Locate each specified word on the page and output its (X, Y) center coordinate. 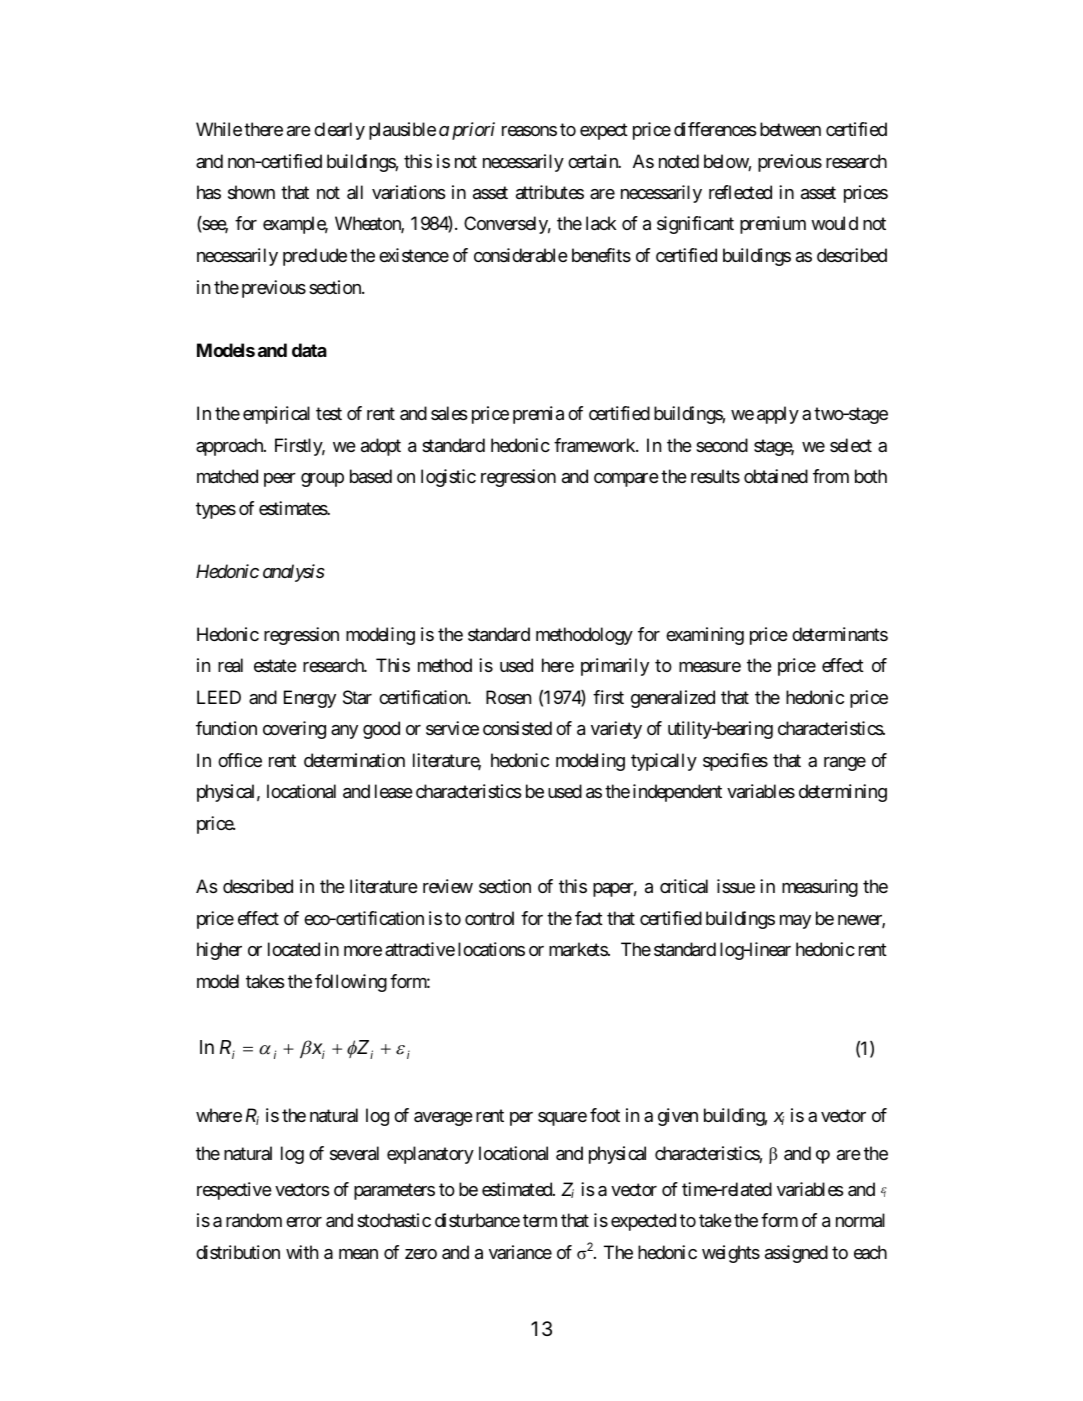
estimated (518, 1189)
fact (589, 918)
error (304, 1222)
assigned (796, 1254)
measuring (820, 888)
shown (251, 192)
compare (626, 480)
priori (473, 131)
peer (280, 480)
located (294, 949)
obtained (776, 476)
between (790, 129)
